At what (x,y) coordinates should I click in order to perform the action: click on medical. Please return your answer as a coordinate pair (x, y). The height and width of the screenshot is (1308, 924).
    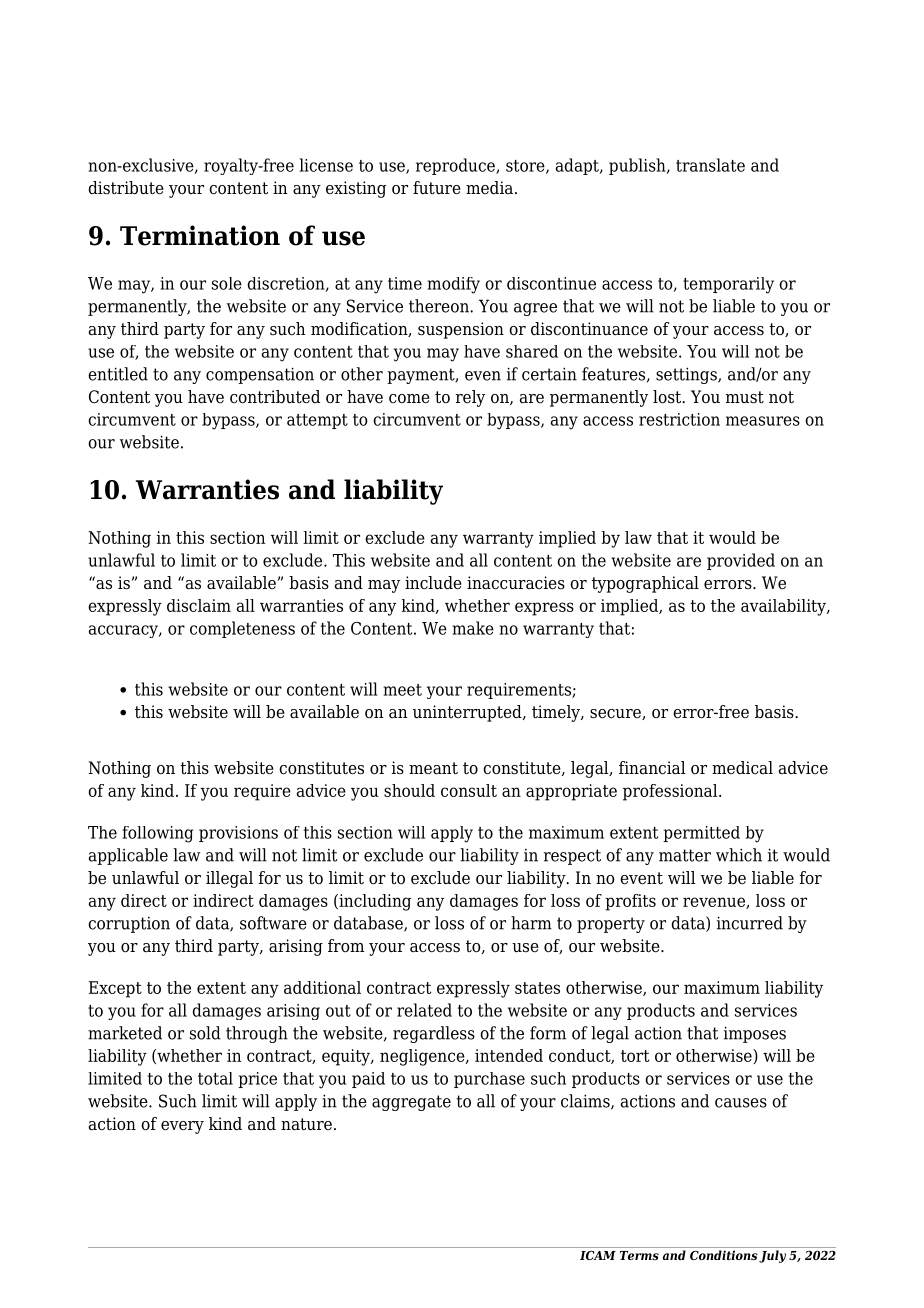
    Looking at the image, I should click on (742, 768).
